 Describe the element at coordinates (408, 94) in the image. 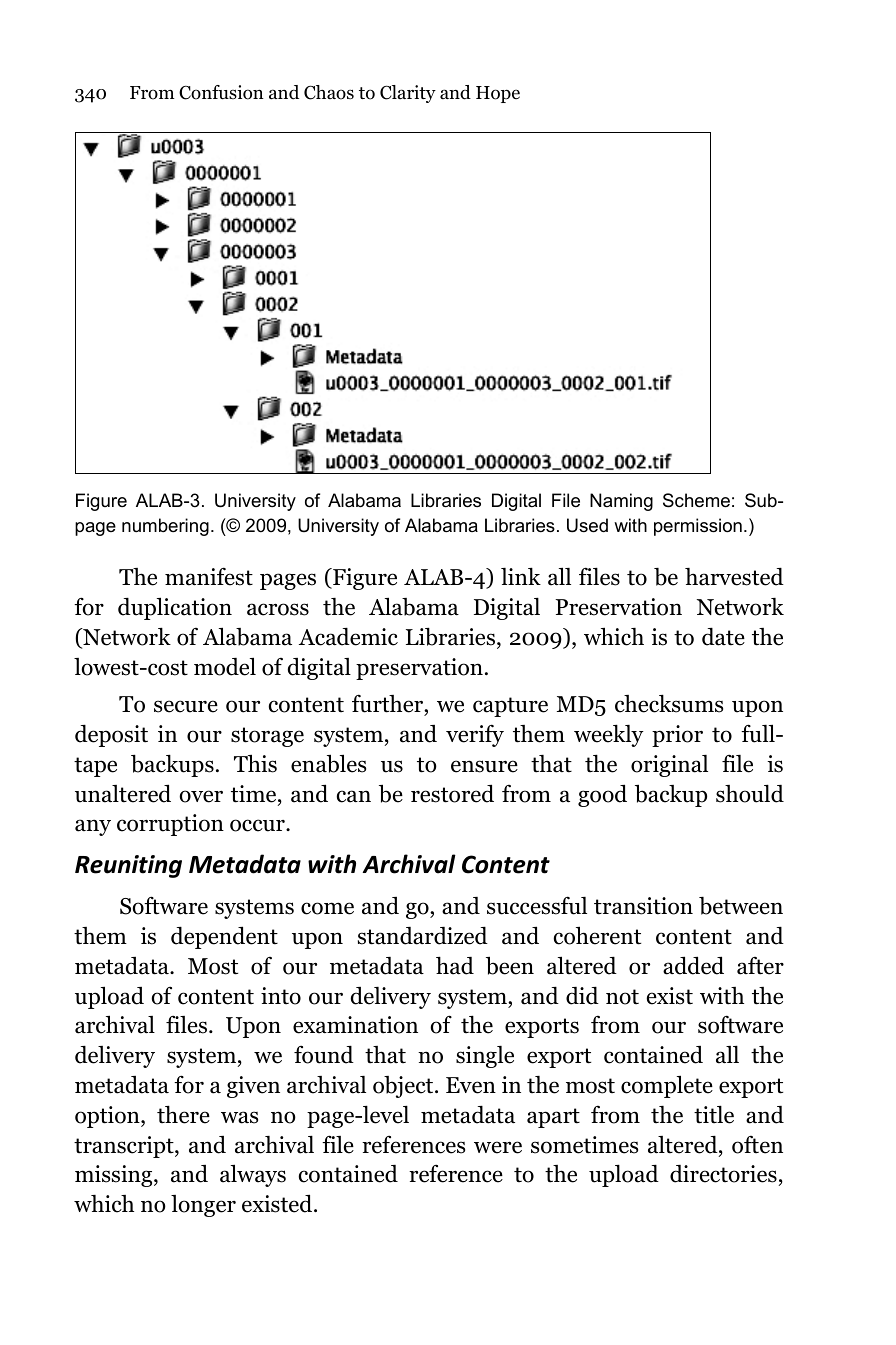

I see `Clarity` at that location.
